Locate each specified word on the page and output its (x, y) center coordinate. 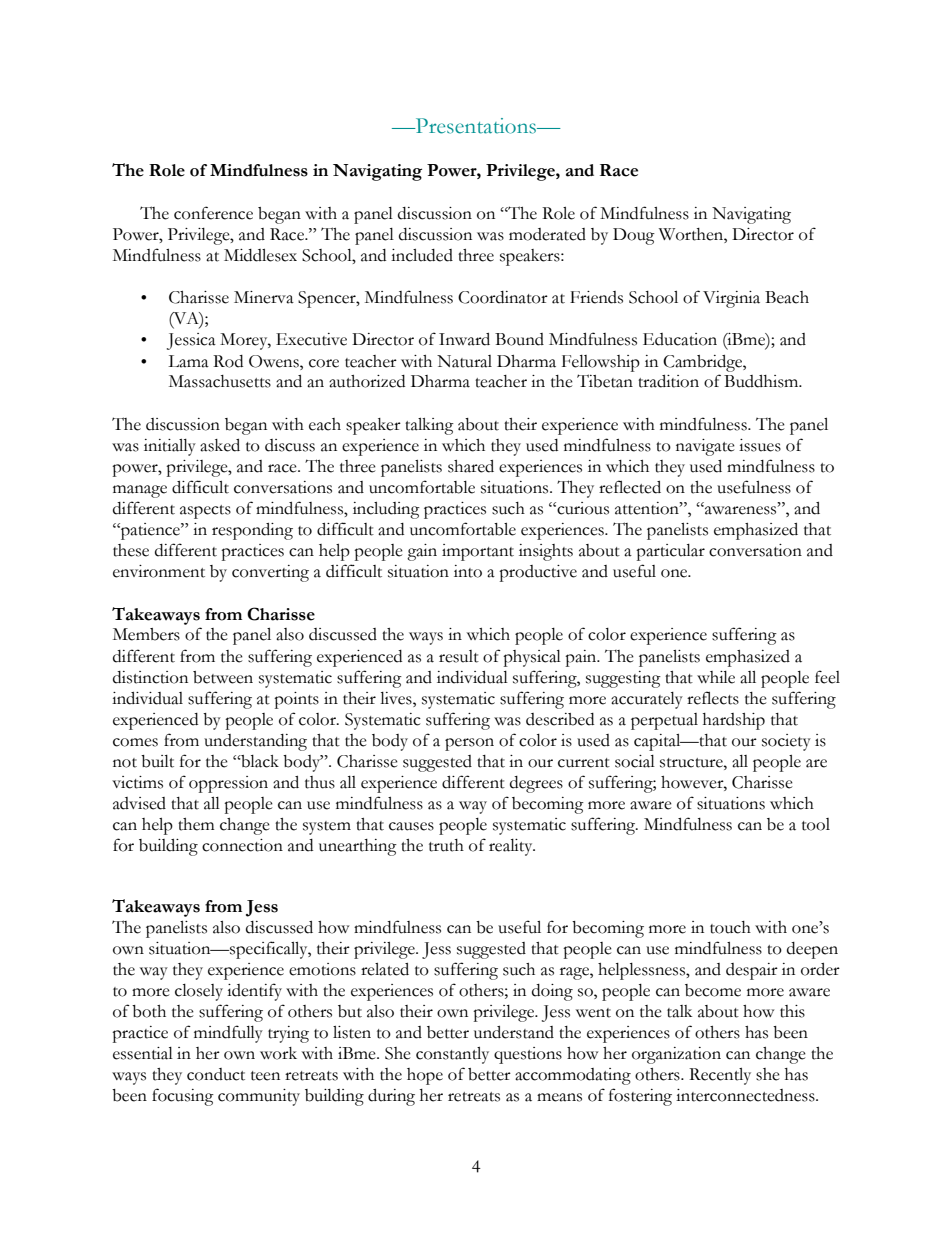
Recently (720, 1076)
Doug (634, 236)
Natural (464, 361)
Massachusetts (220, 381)
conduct (216, 1074)
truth (446, 845)
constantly (452, 1055)
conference (213, 213)
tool (816, 824)
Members (146, 634)
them (196, 824)
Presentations (476, 126)
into (468, 571)
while (716, 677)
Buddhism (762, 381)
